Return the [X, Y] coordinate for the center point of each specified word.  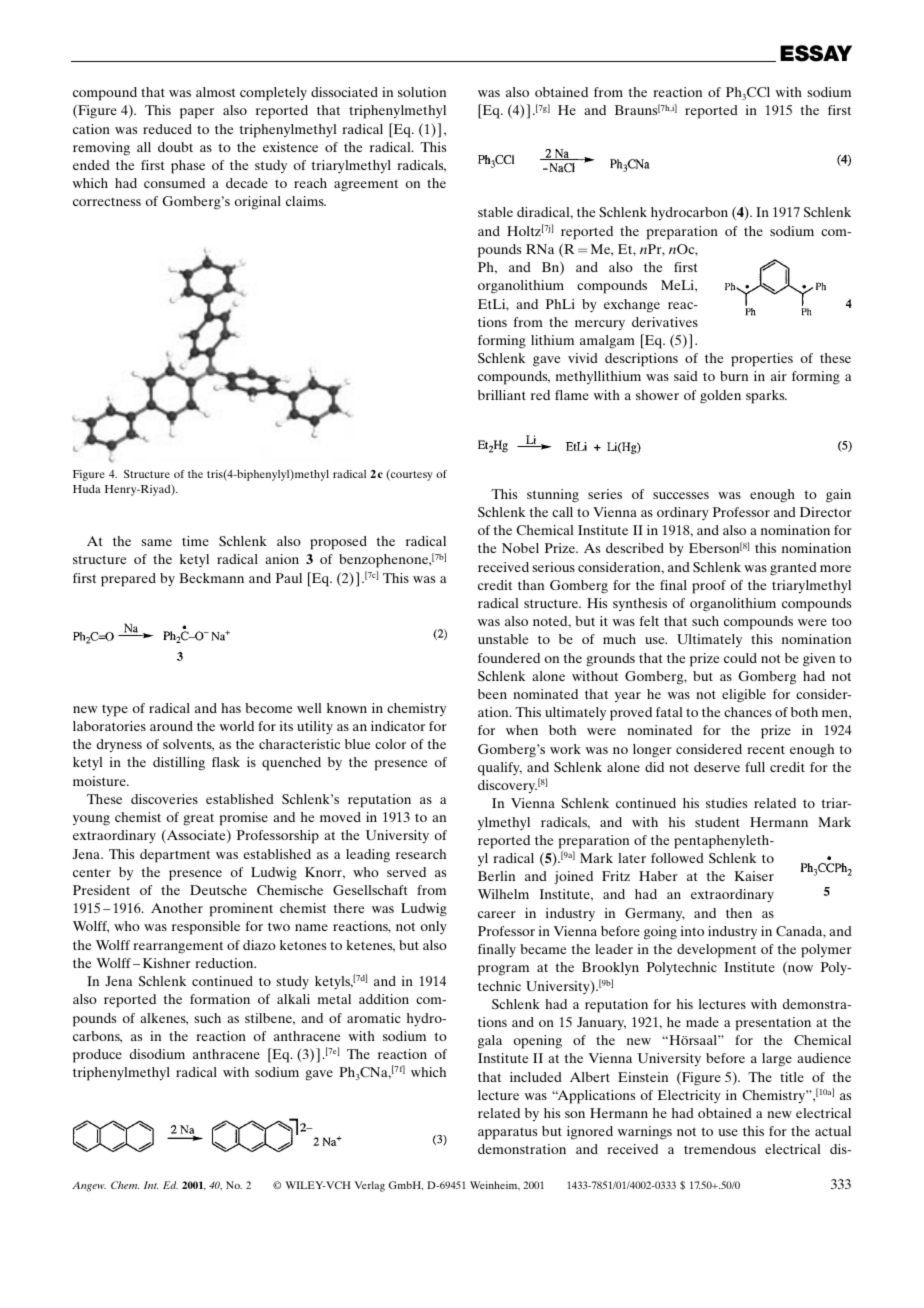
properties [762, 360]
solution [422, 92]
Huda [86, 489]
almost [216, 92]
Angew [89, 1186]
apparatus [507, 1134]
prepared [128, 580]
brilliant [502, 395]
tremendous [720, 1149]
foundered [509, 658]
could [740, 658]
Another [177, 908]
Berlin [496, 876]
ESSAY [816, 53]
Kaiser [754, 876]
